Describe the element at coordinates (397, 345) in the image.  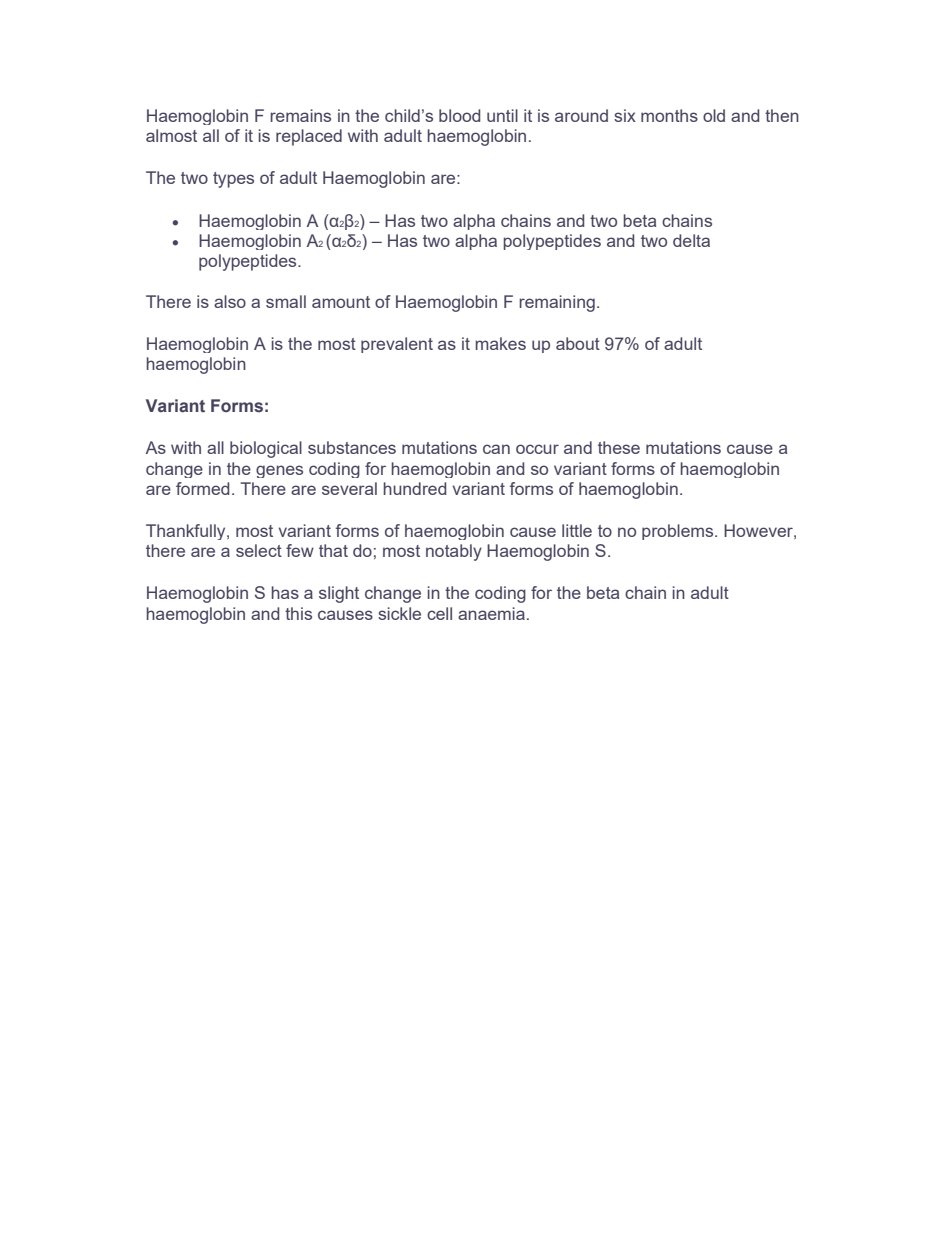
I see `prevalent` at that location.
